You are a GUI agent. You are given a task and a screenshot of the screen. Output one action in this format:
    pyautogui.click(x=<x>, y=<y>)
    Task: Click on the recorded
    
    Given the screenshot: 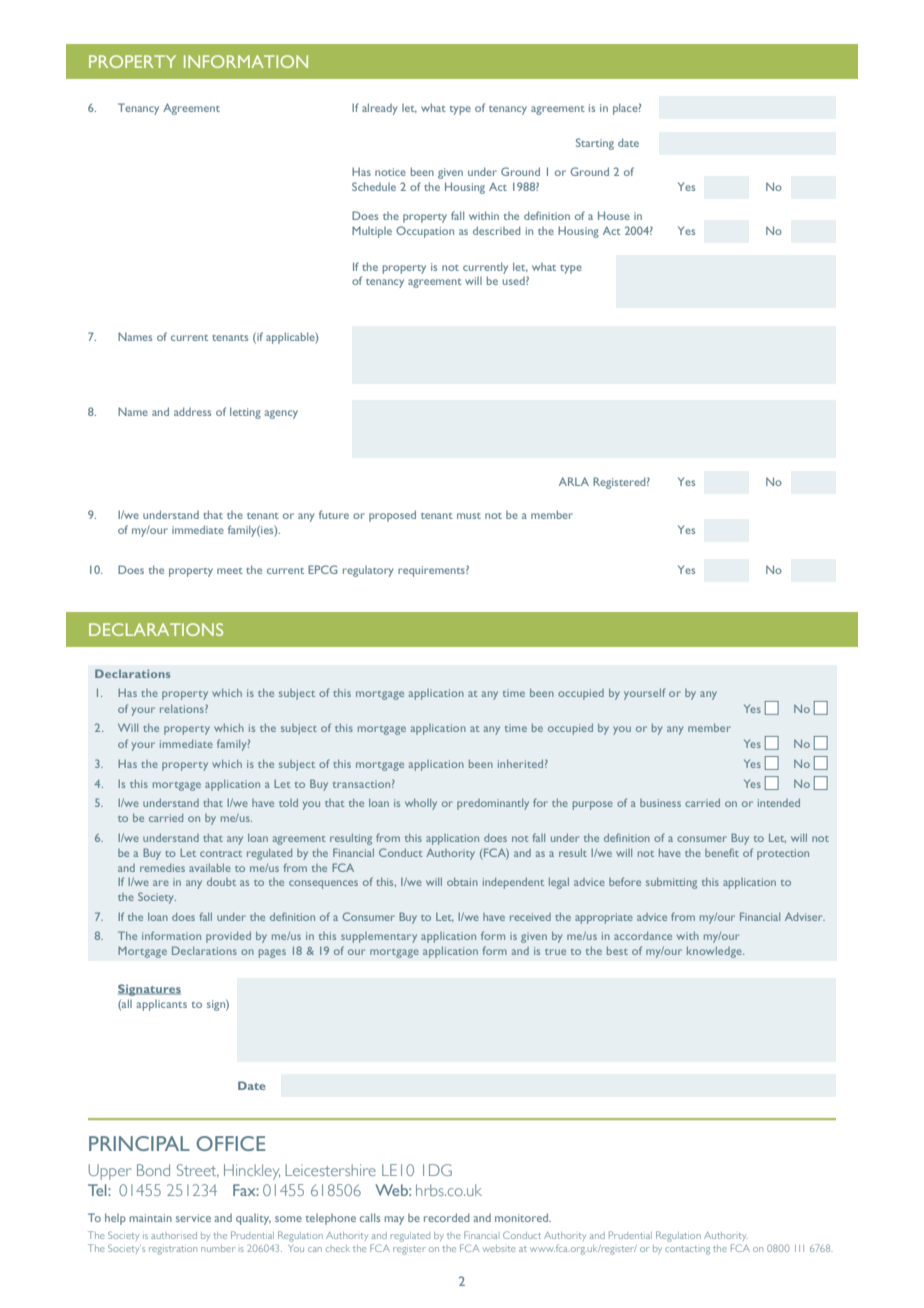 What is the action you would take?
    pyautogui.click(x=446, y=1217)
